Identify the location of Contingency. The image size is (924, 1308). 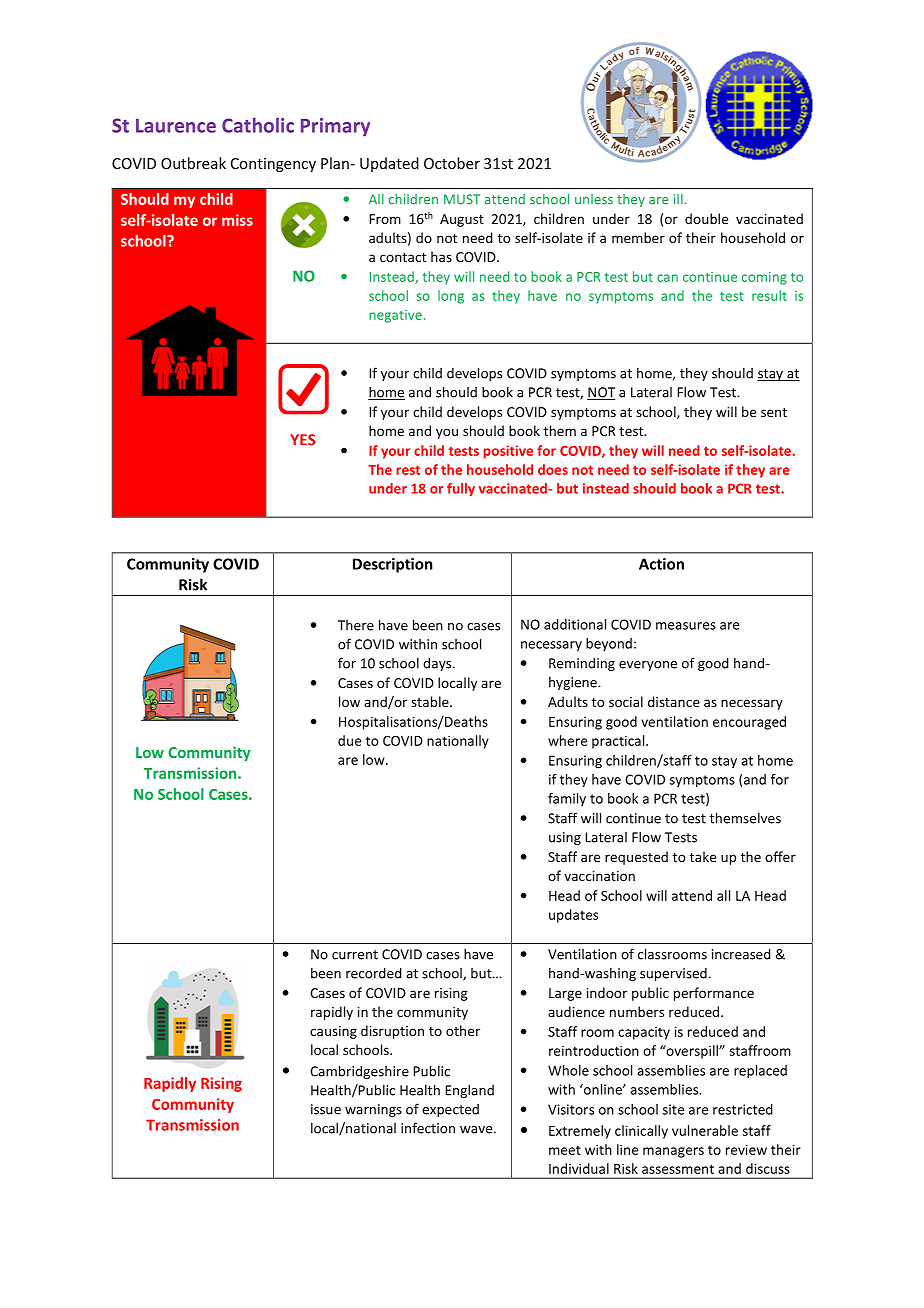
(273, 165).
